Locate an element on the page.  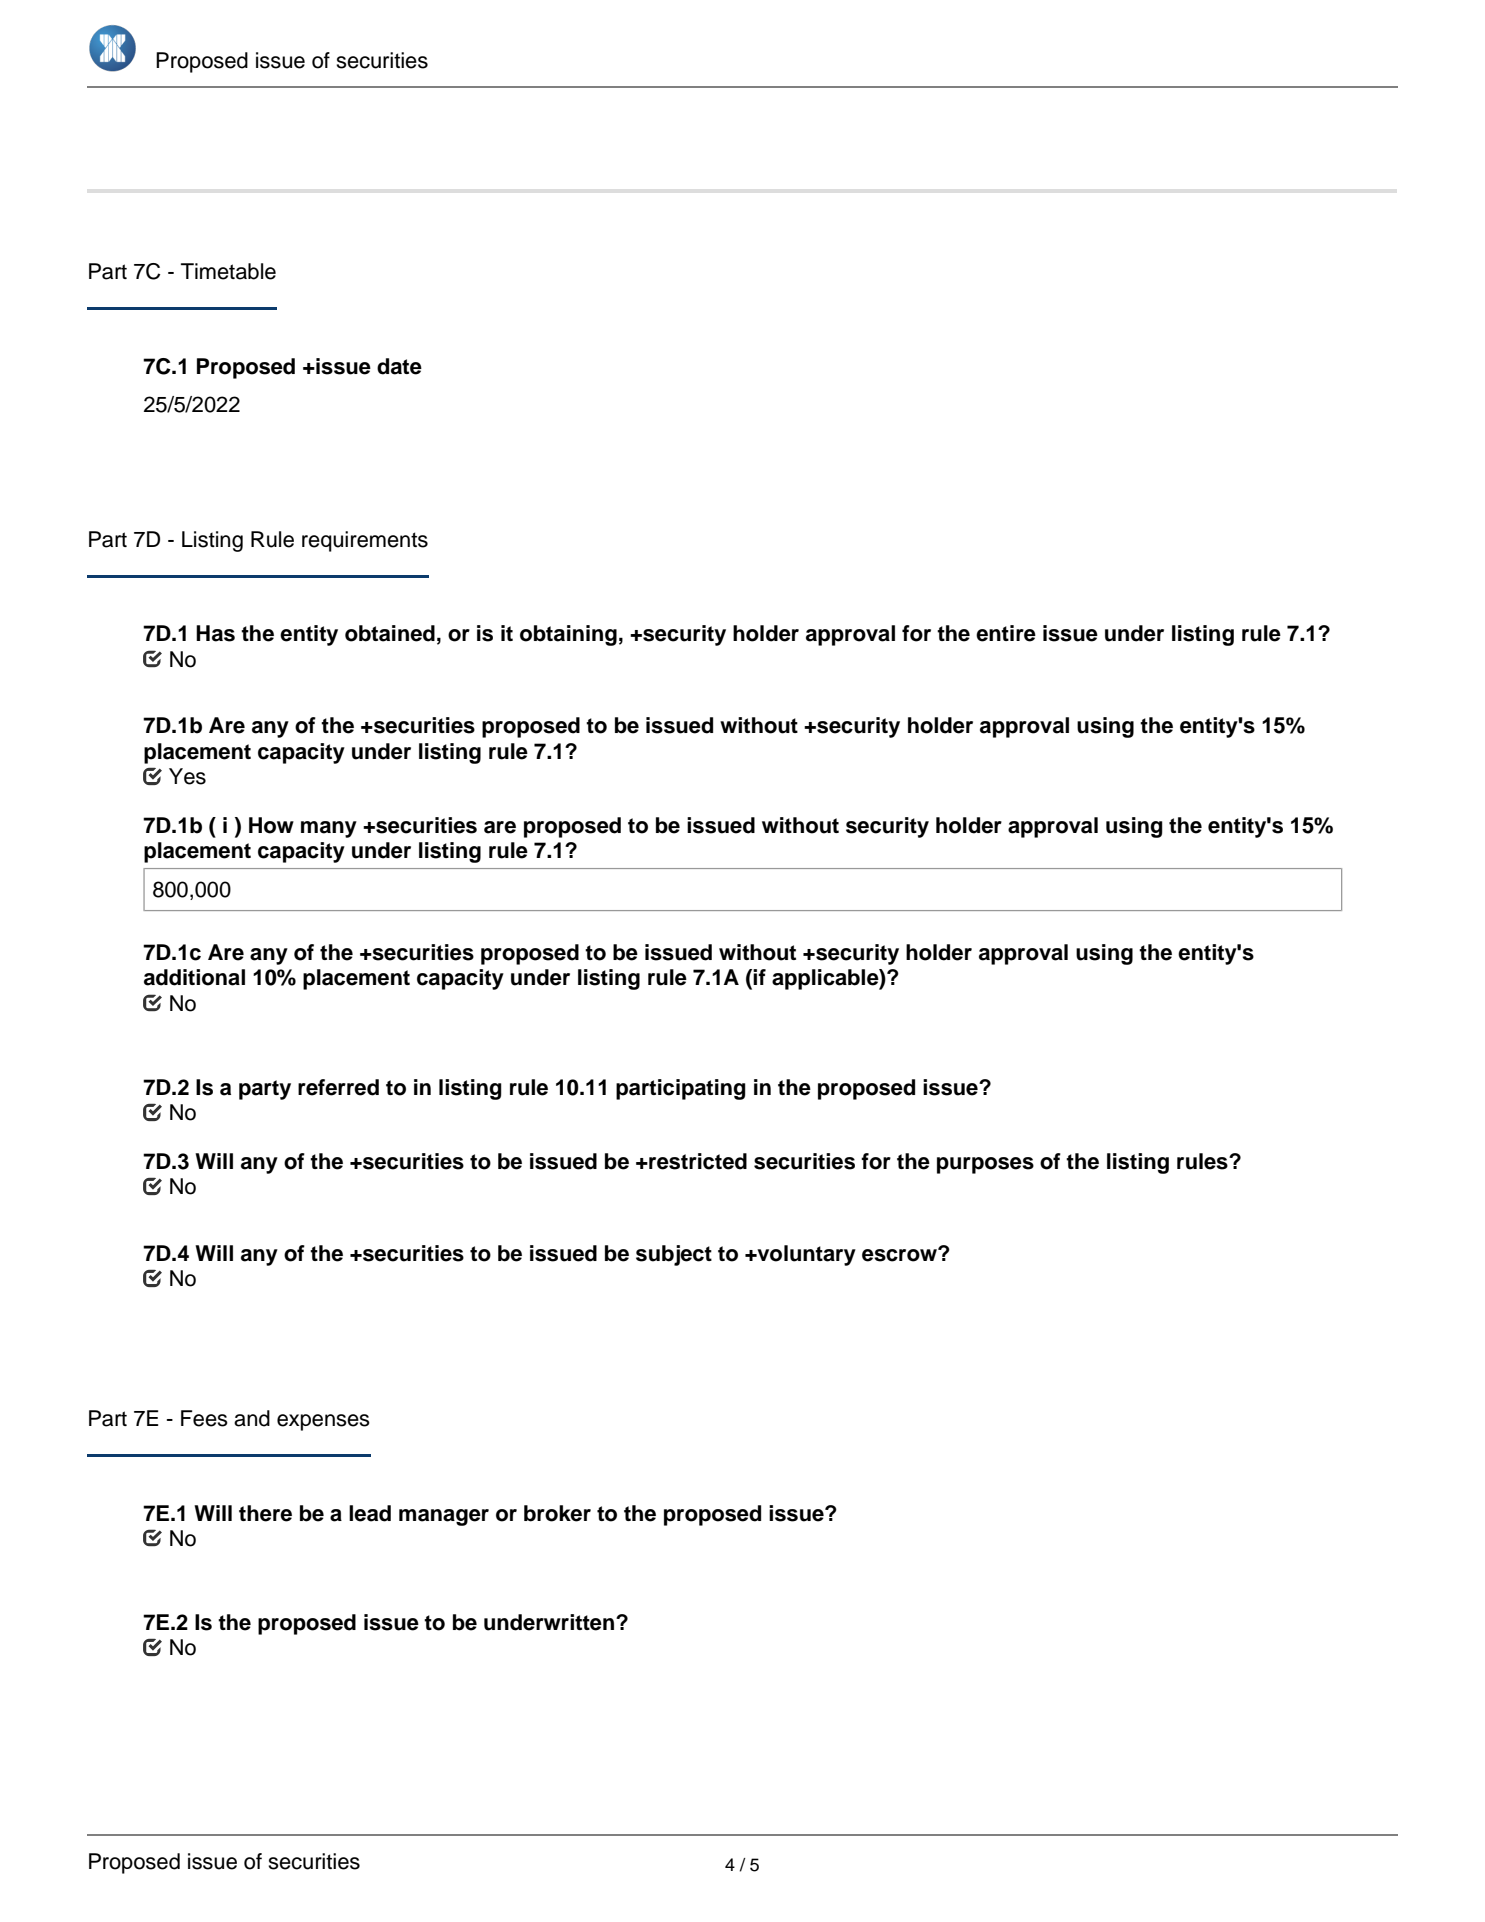
Timetable is located at coordinates (228, 271).
